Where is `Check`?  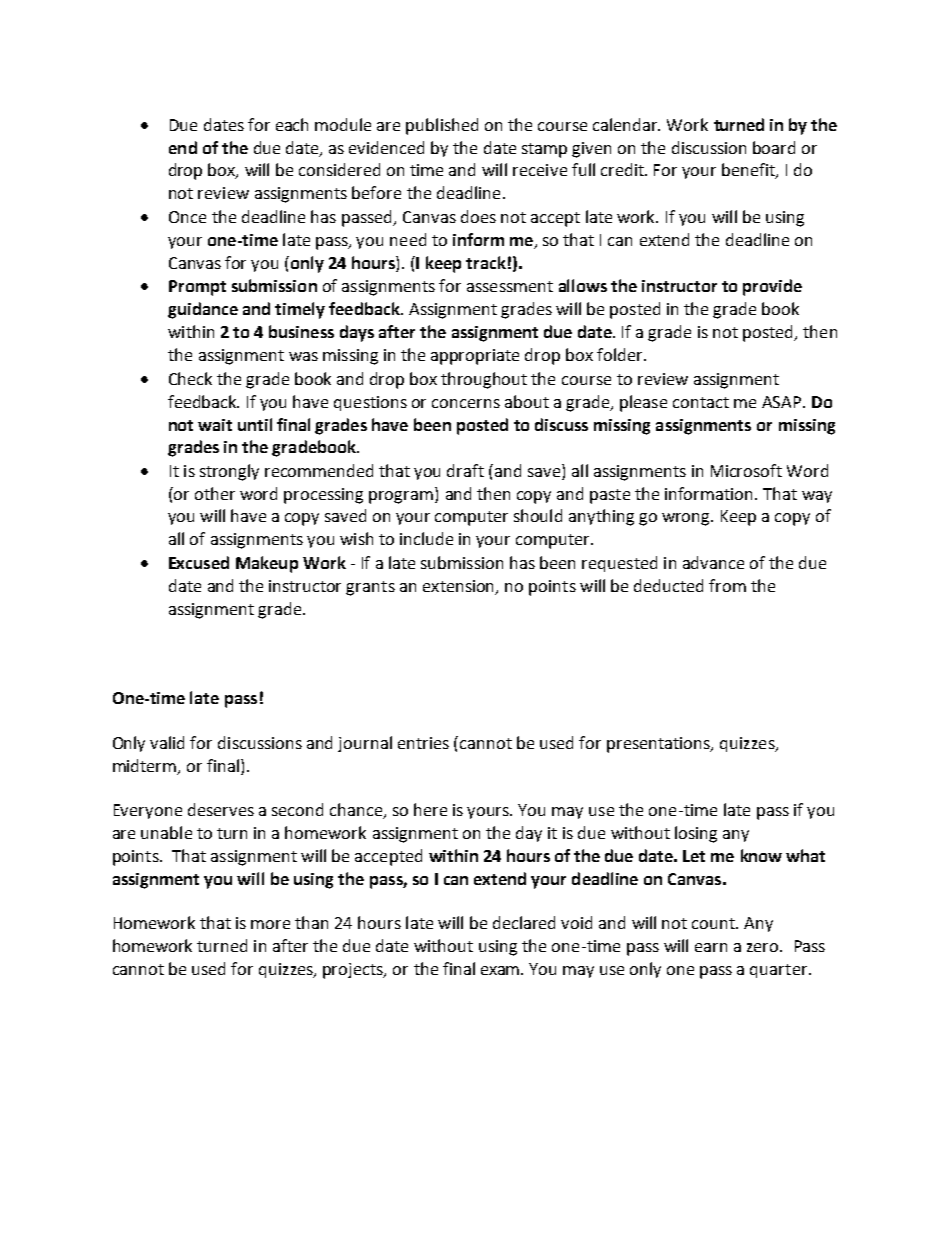 Check is located at coordinates (190, 378).
